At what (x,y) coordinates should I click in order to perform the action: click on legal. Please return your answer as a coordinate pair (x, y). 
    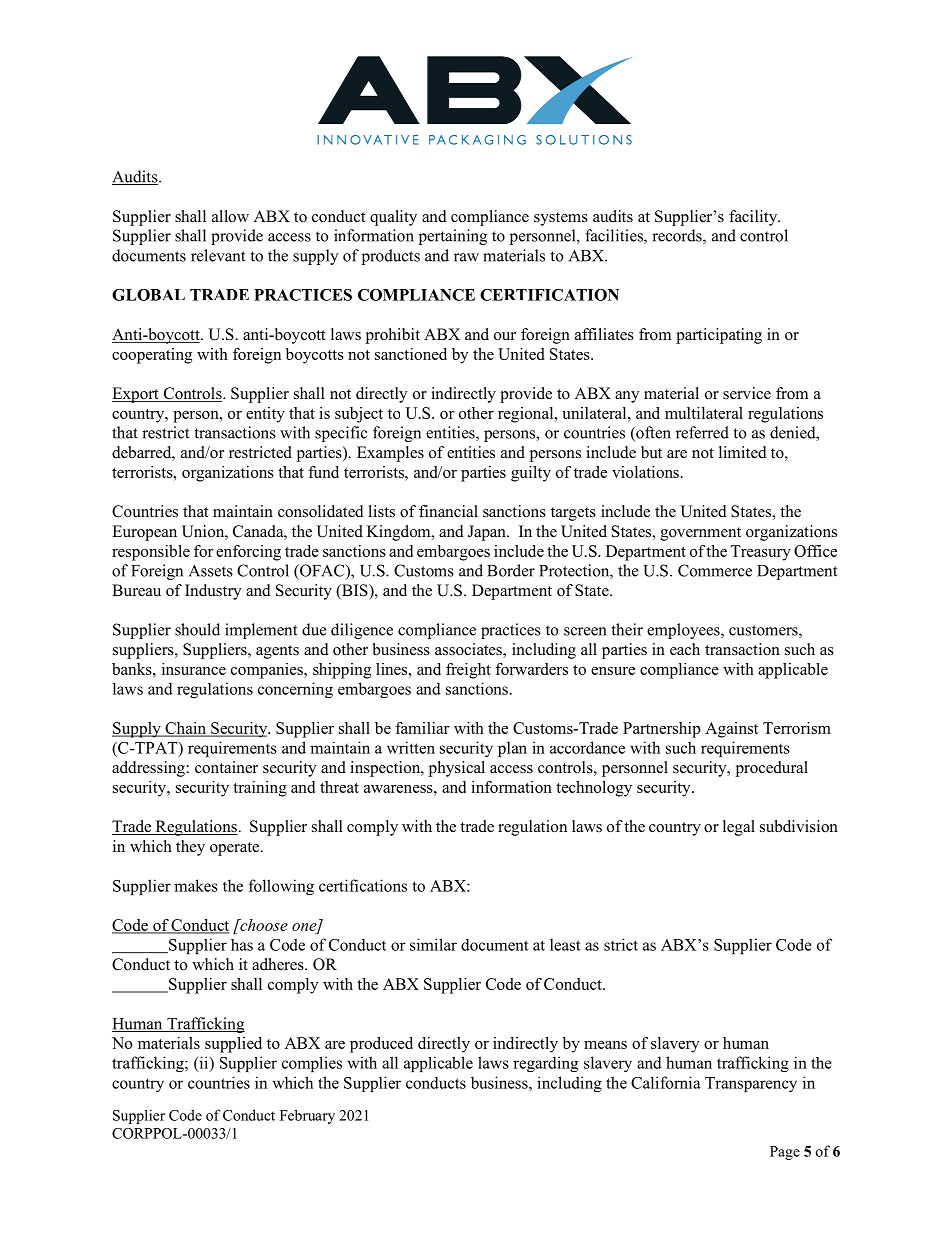
    Looking at the image, I should click on (739, 828).
